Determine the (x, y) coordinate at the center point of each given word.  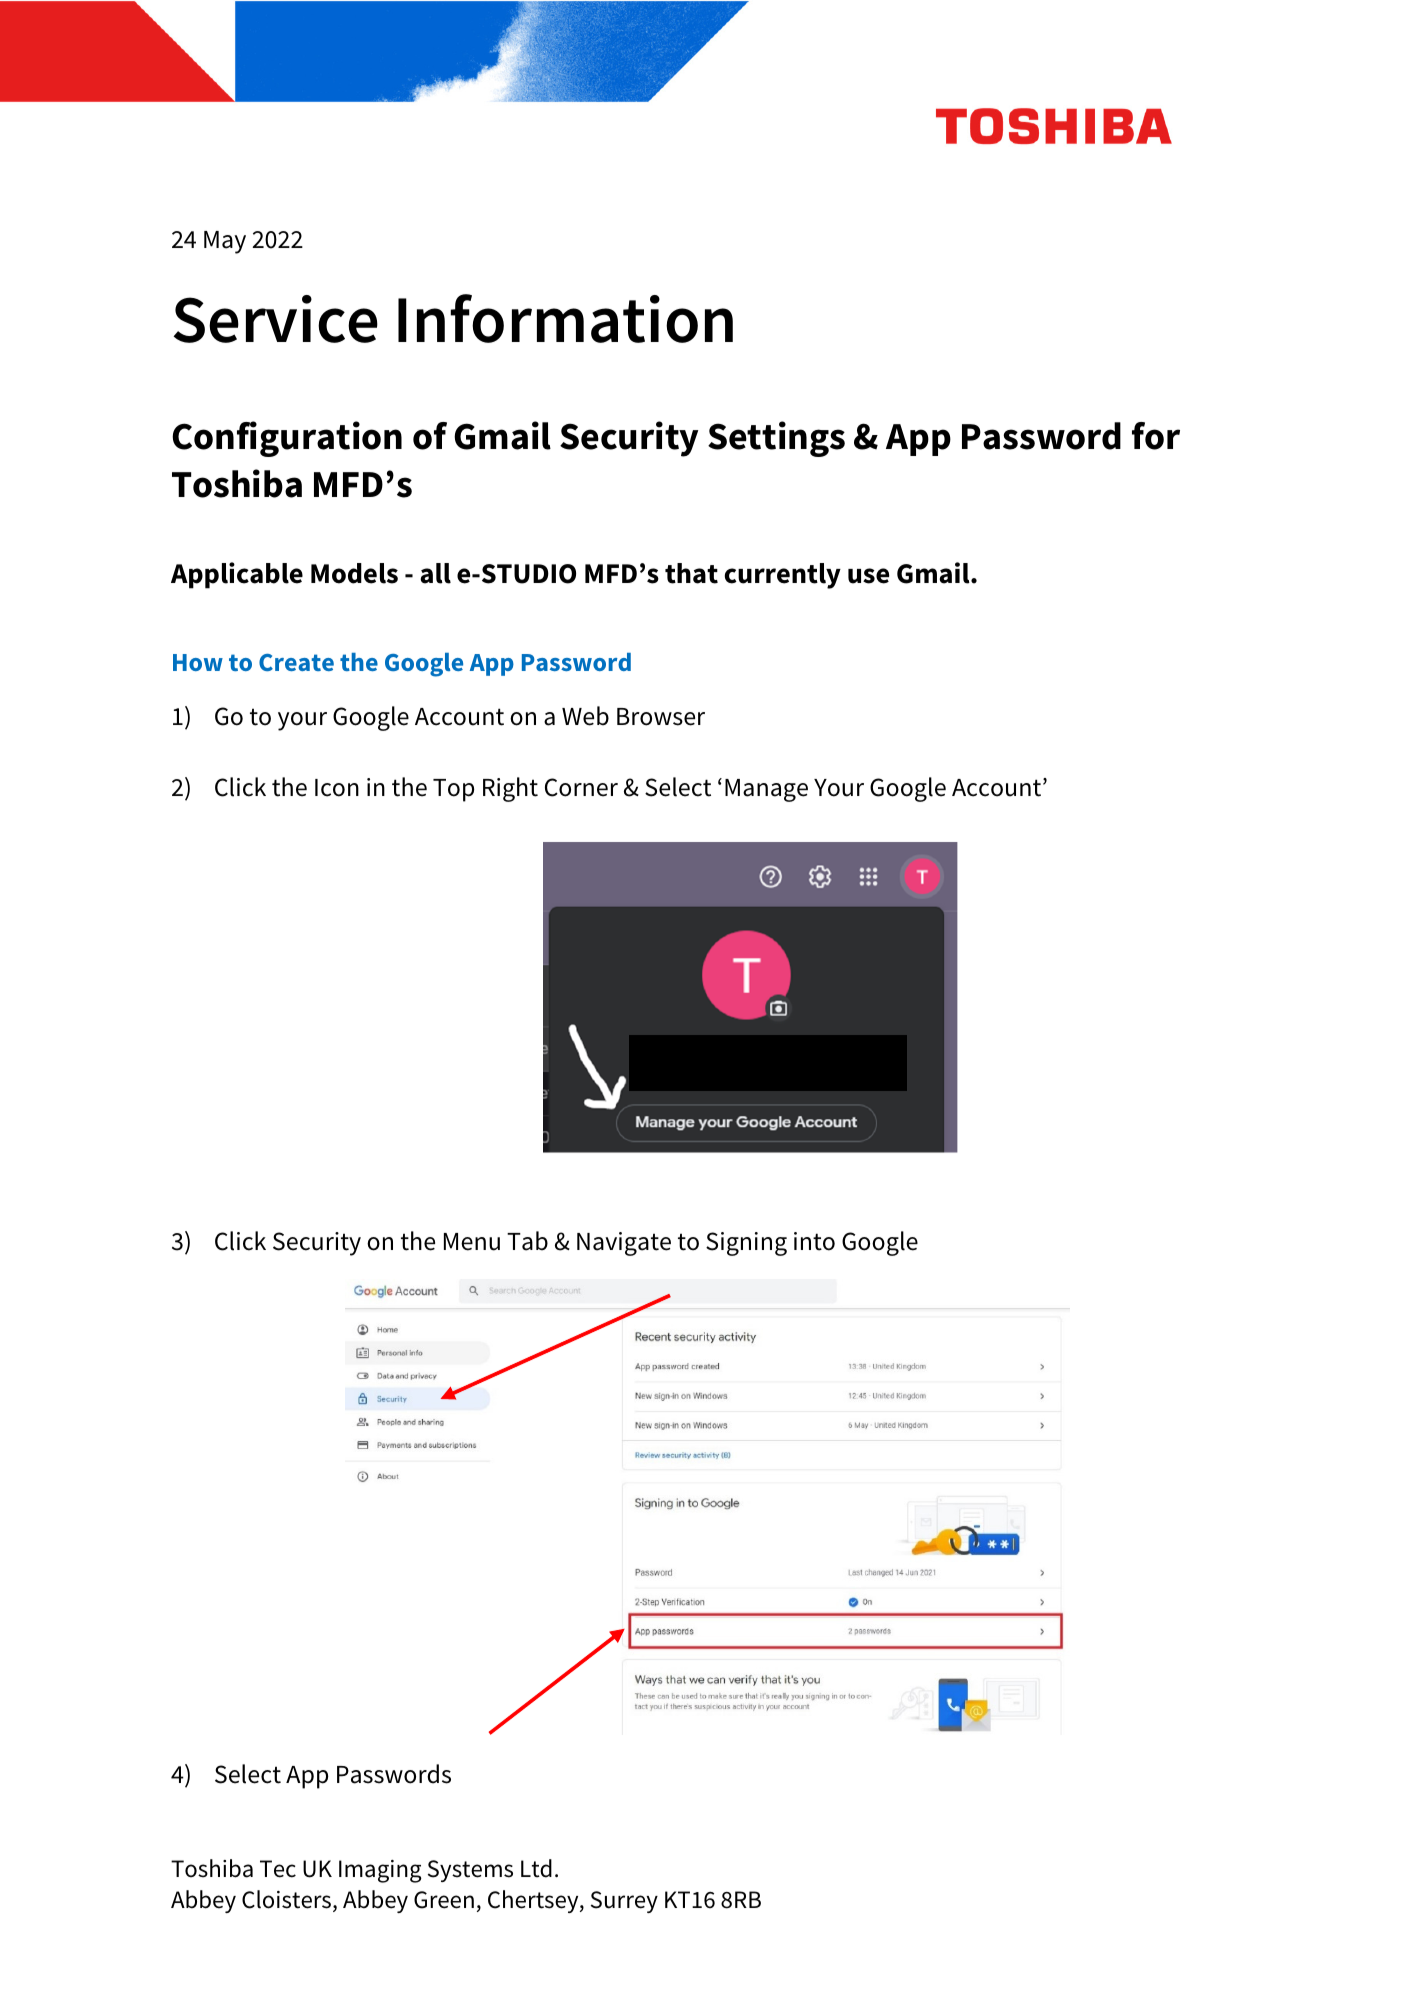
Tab (527, 1241)
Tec (278, 1869)
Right (510, 789)
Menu (472, 1242)
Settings (776, 439)
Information (565, 318)
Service (275, 319)
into (814, 1241)
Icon (337, 788)
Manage (766, 790)
